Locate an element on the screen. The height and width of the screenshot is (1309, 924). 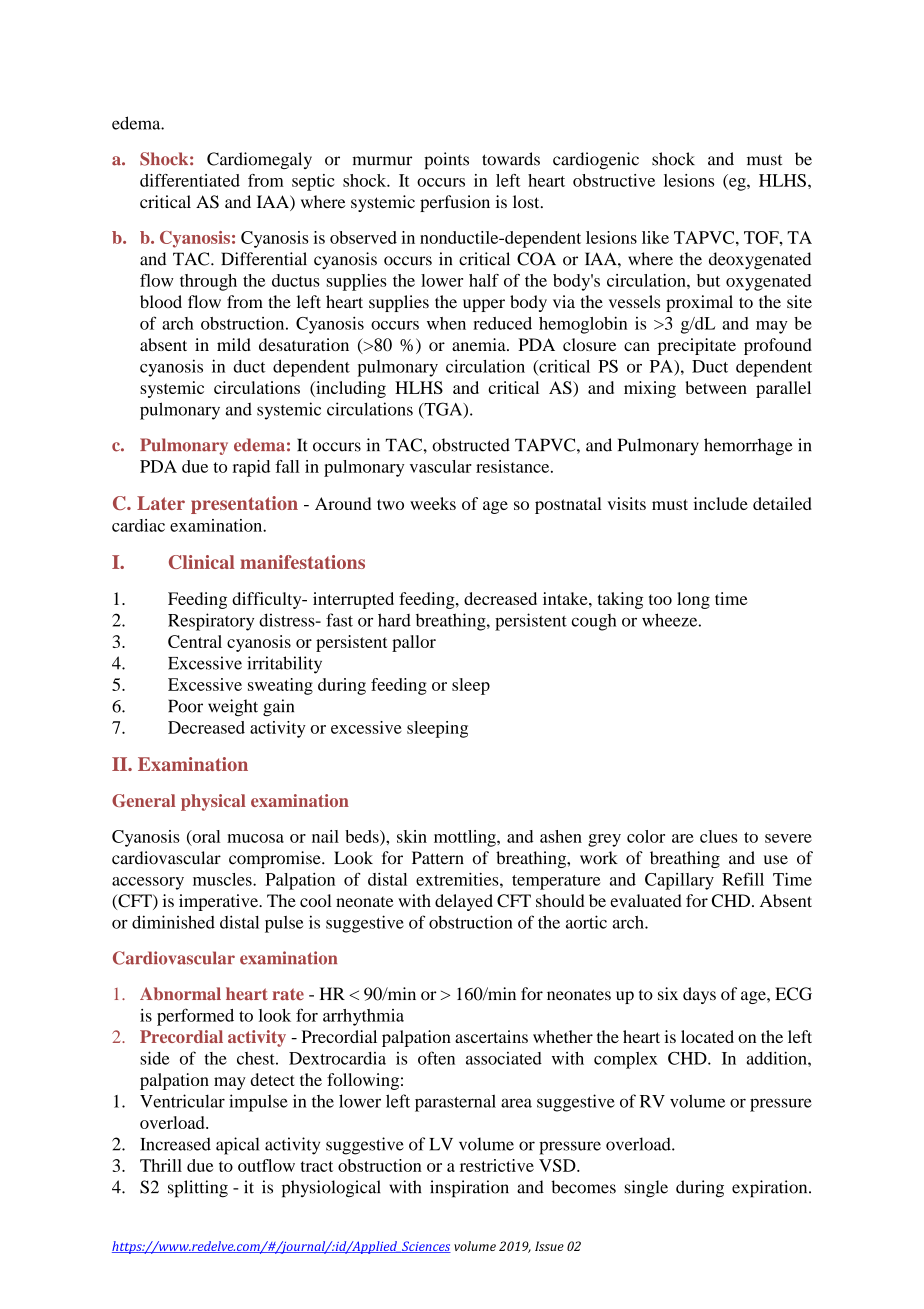
perfusion is located at coordinates (455, 203).
